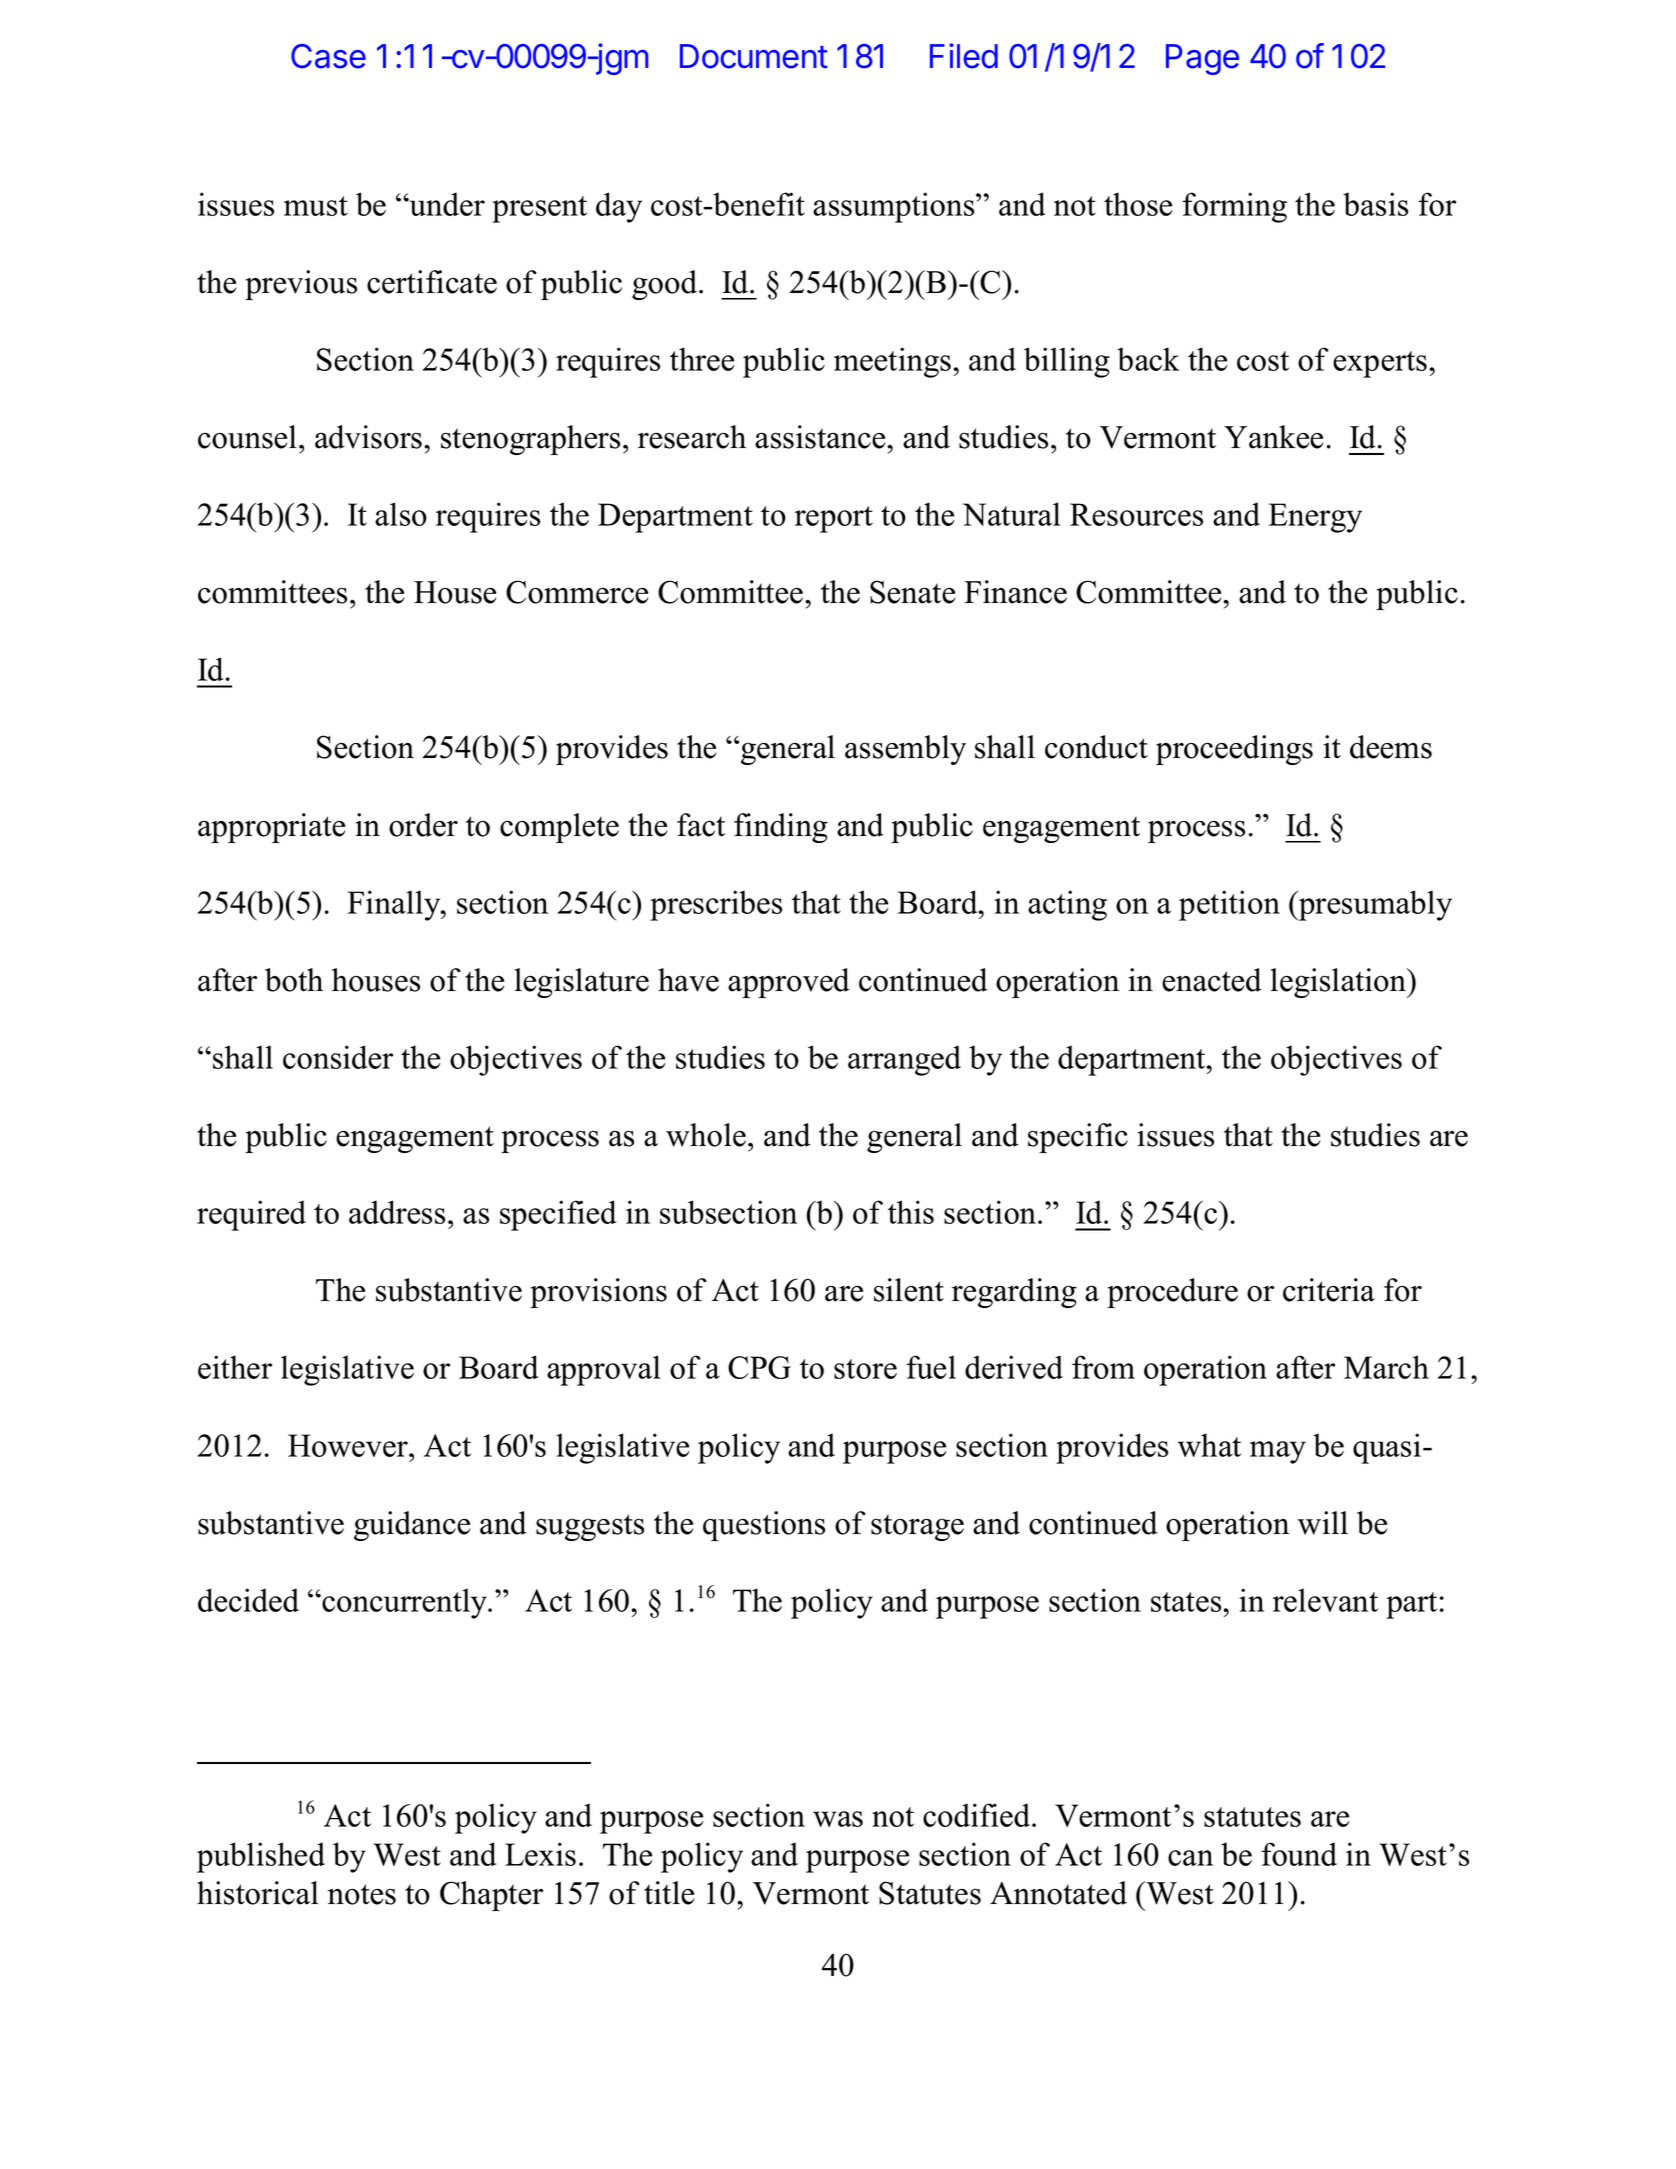 The image size is (1676, 2169). Describe the element at coordinates (1273, 437) in the screenshot. I see `Yankee` at that location.
